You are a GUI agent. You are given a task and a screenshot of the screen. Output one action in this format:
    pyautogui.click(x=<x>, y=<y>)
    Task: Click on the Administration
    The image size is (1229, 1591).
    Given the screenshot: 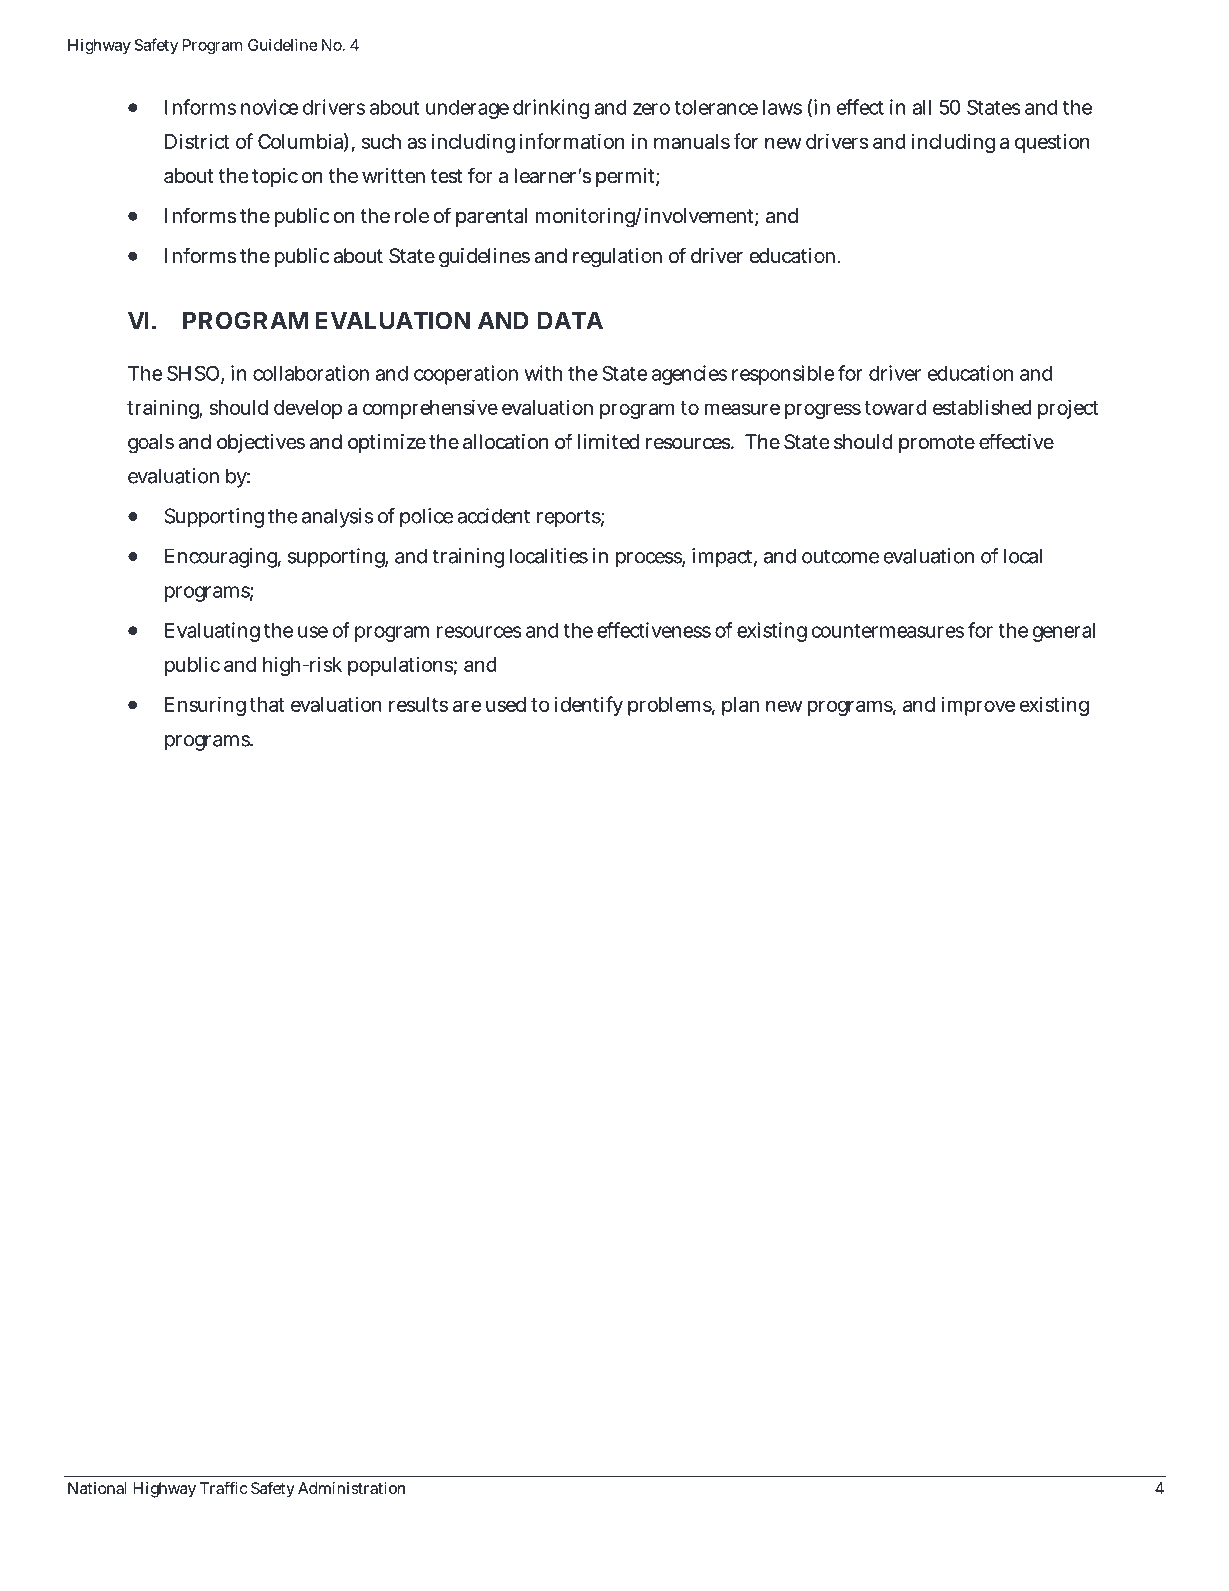 What is the action you would take?
    pyautogui.click(x=351, y=1488)
